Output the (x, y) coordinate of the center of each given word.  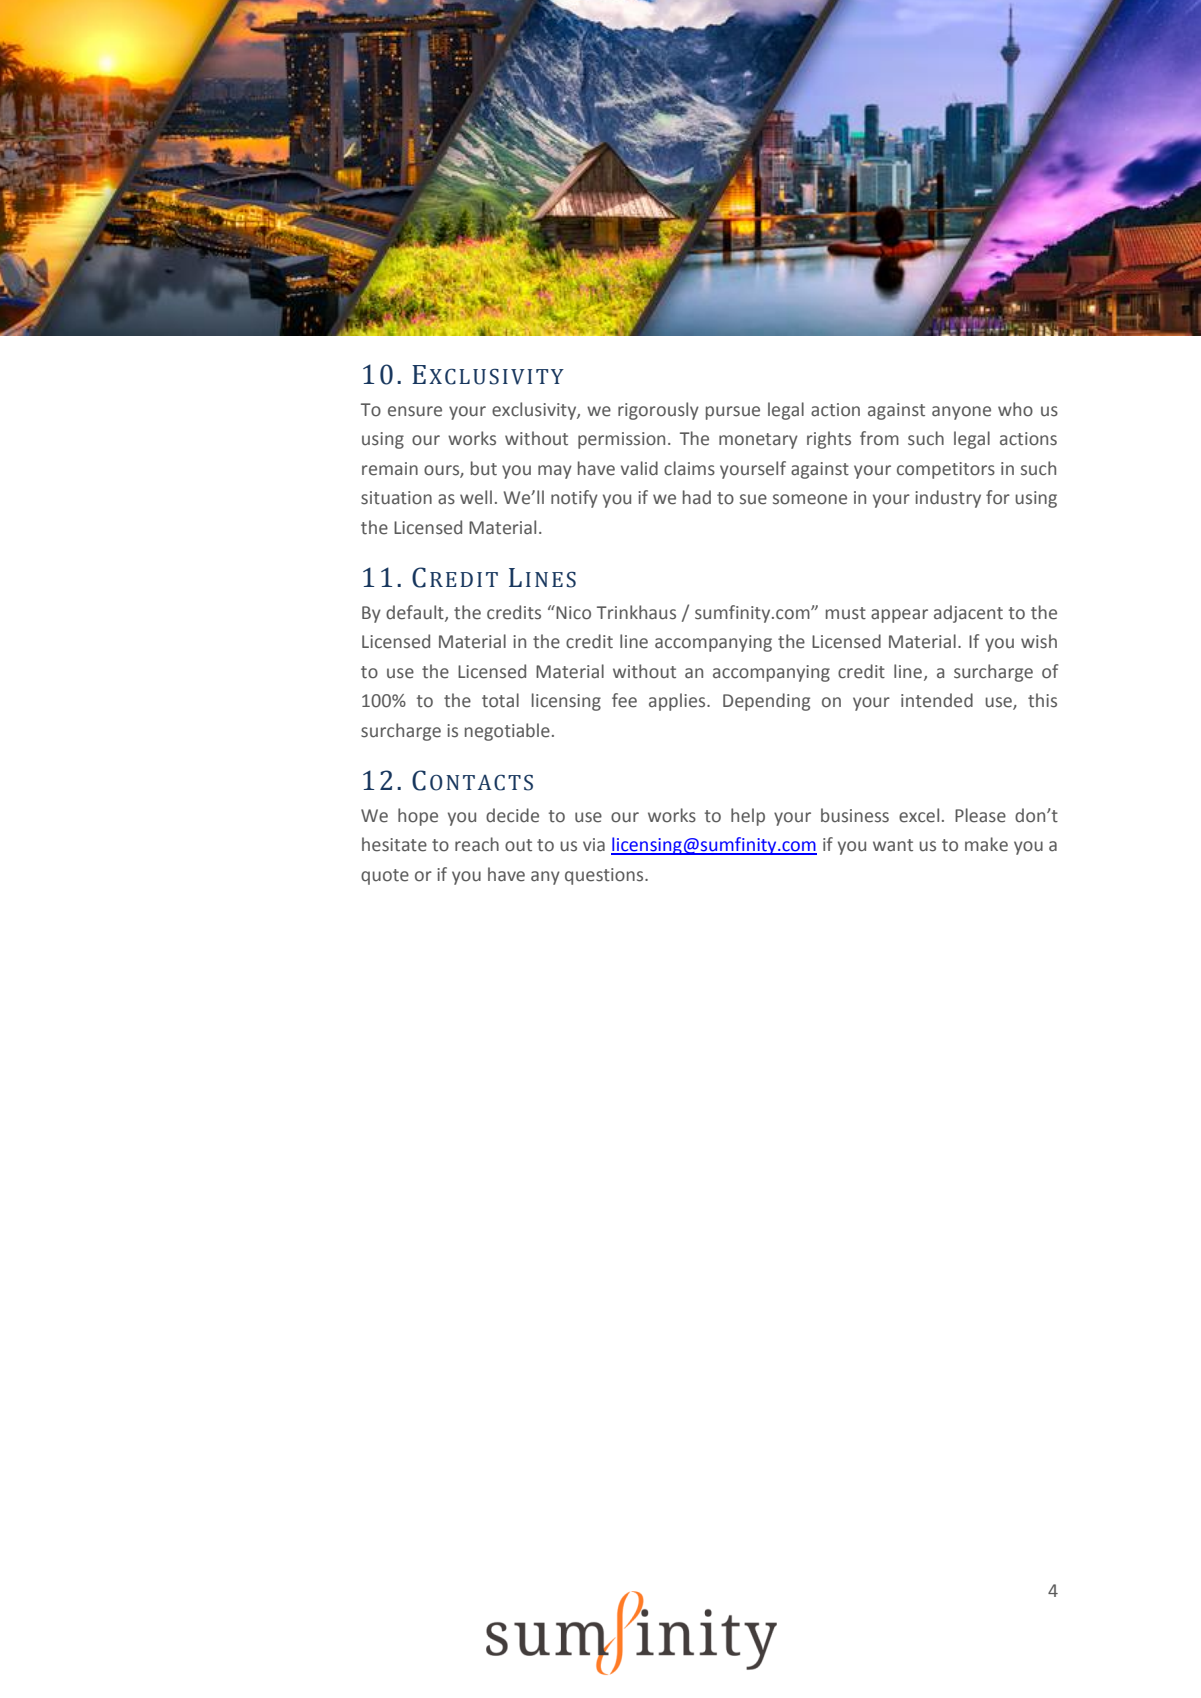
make (986, 844)
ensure (415, 411)
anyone (961, 413)
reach (477, 844)
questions (605, 876)
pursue (733, 413)
